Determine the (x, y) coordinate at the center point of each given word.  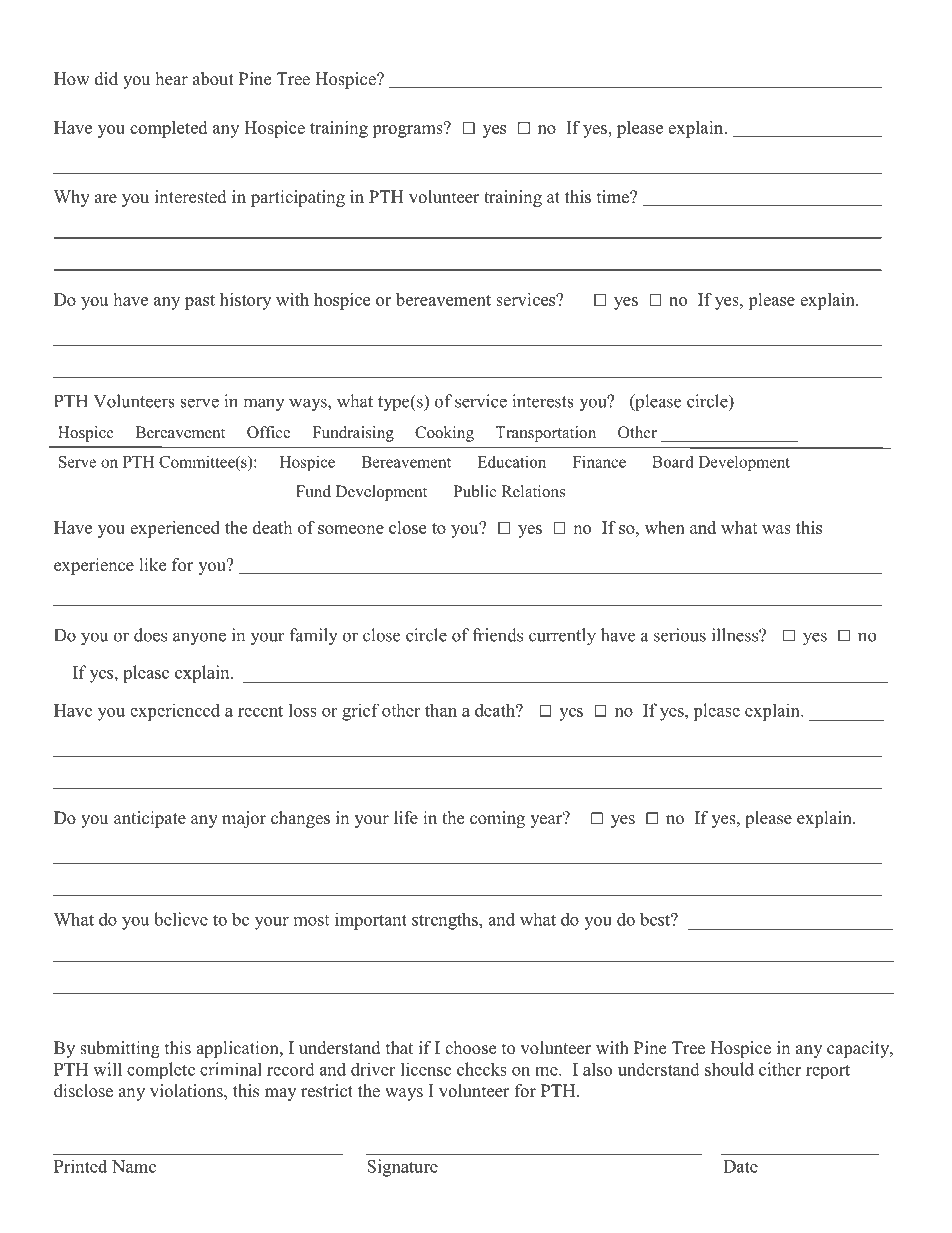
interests (543, 401)
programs (408, 130)
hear (172, 79)
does (150, 635)
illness (736, 635)
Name (134, 1166)
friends (497, 635)
